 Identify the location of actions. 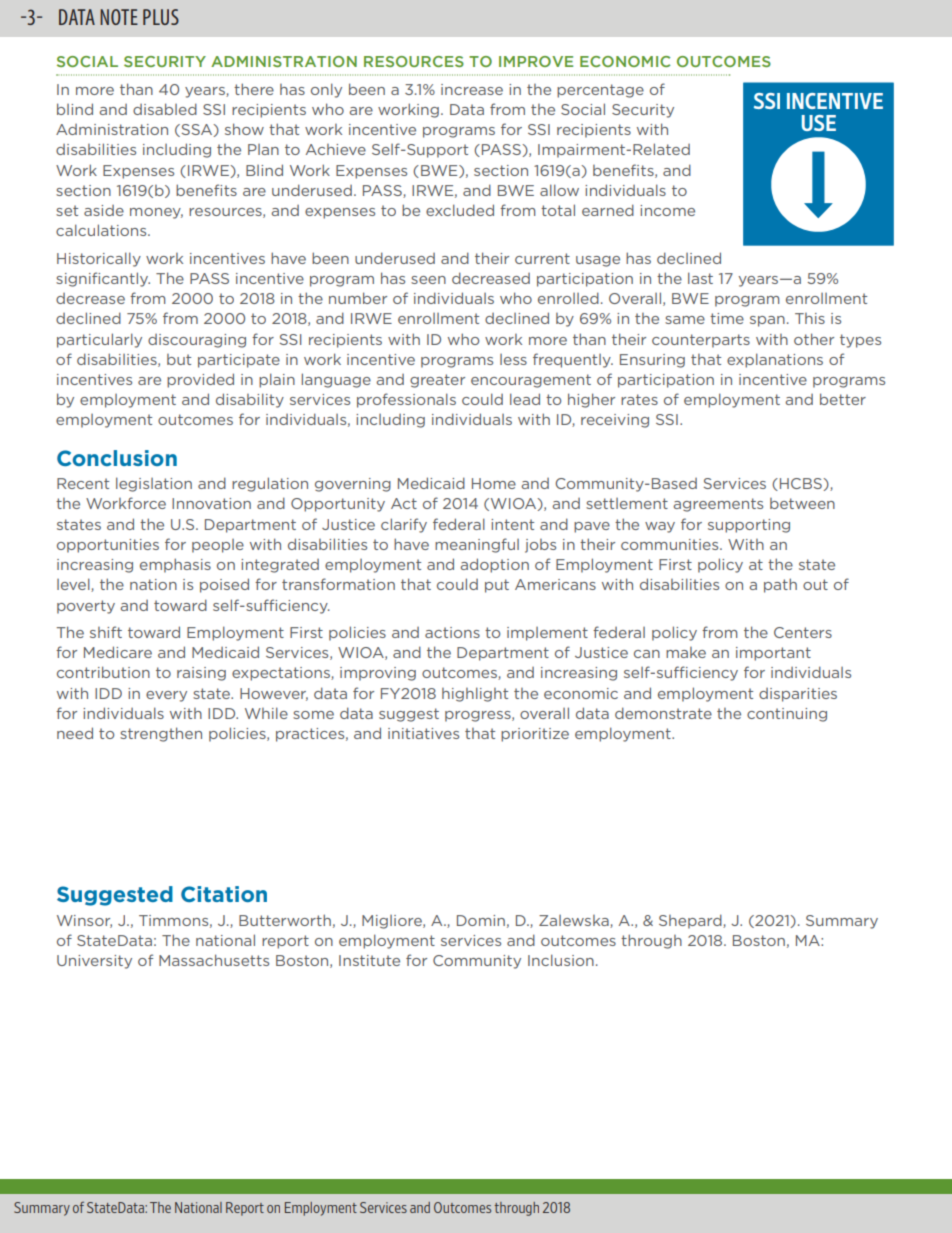
(452, 632).
